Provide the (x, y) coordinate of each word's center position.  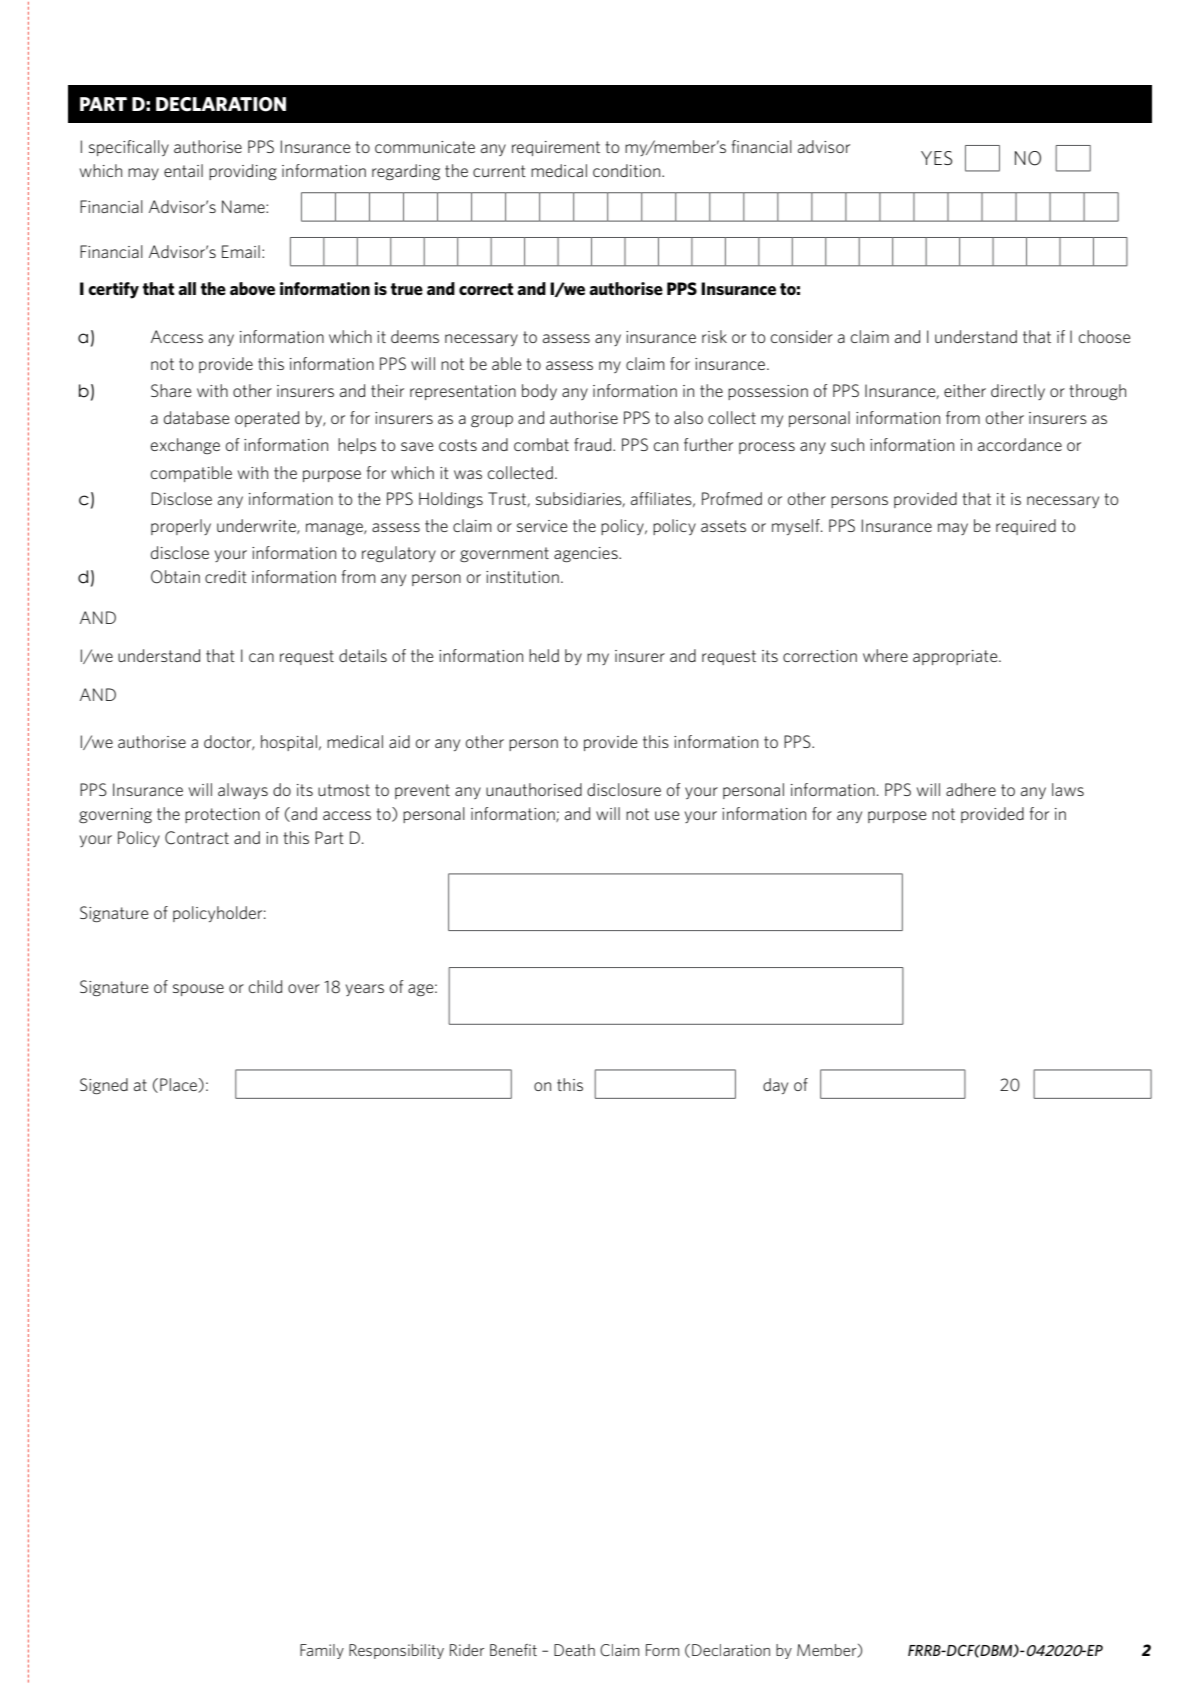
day (775, 1086)
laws (1068, 789)
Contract (197, 838)
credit (226, 576)
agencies (587, 555)
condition (628, 170)
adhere (971, 789)
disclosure (624, 789)
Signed (104, 1086)
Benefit (513, 1650)
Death (574, 1650)
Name (244, 206)
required (1026, 527)
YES (936, 158)
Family (322, 1651)
